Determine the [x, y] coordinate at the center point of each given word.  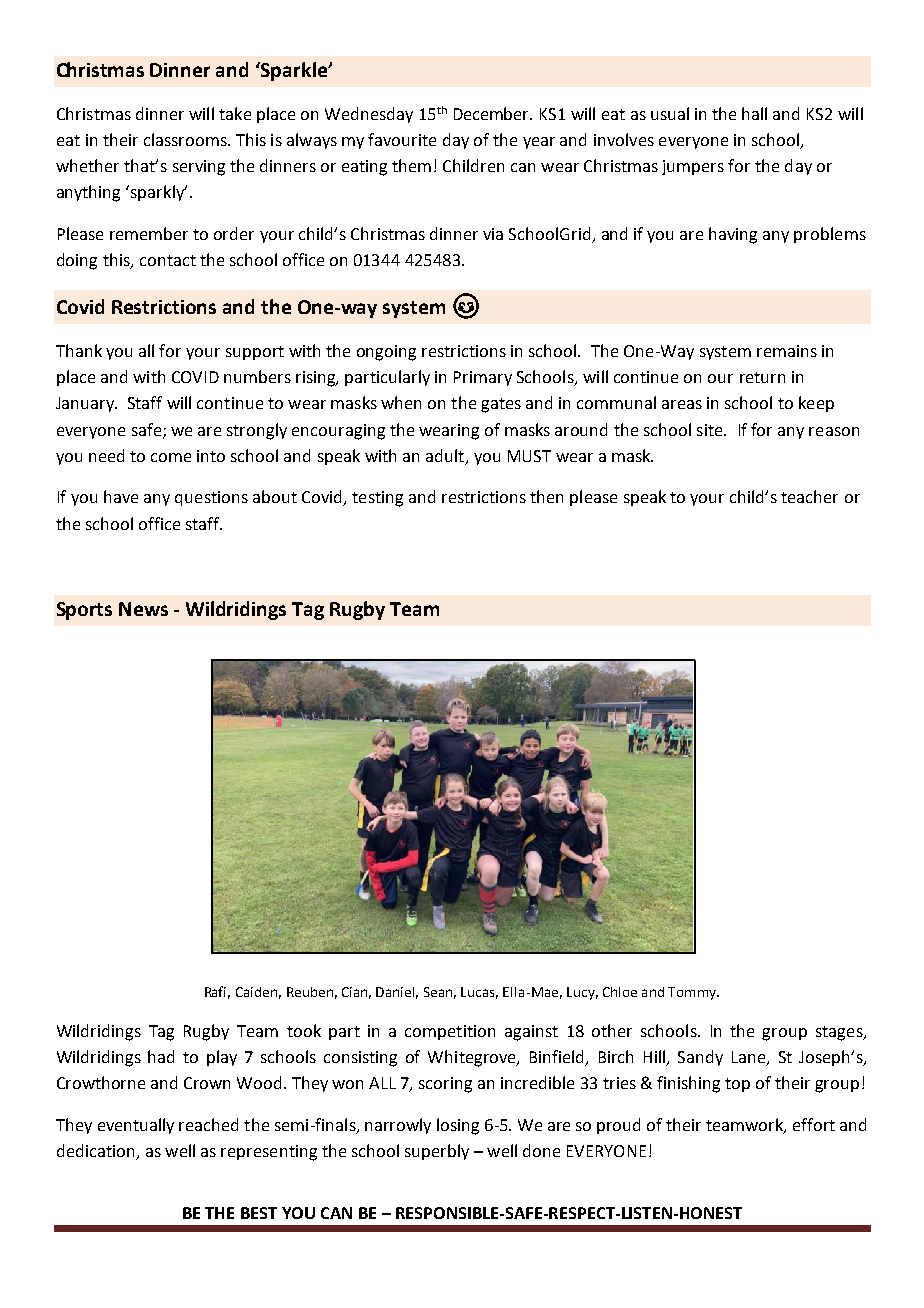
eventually [136, 1126]
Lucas [479, 993]
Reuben [310, 992]
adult [445, 455]
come [171, 457]
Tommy [693, 993]
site [711, 430]
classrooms [186, 139]
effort [814, 1124]
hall [754, 113]
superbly [437, 1152]
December [493, 113]
